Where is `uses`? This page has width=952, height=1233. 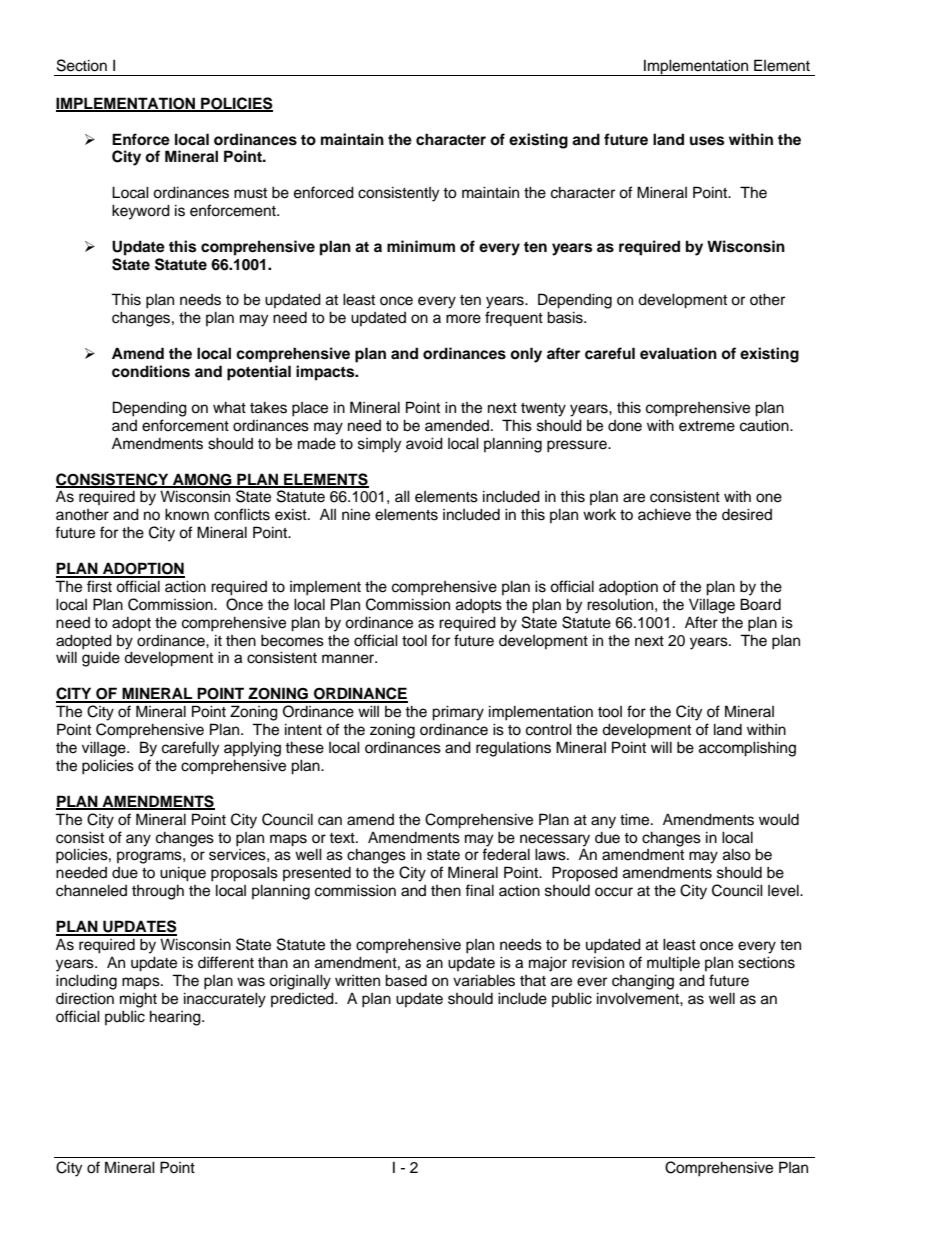 uses is located at coordinates (707, 141).
